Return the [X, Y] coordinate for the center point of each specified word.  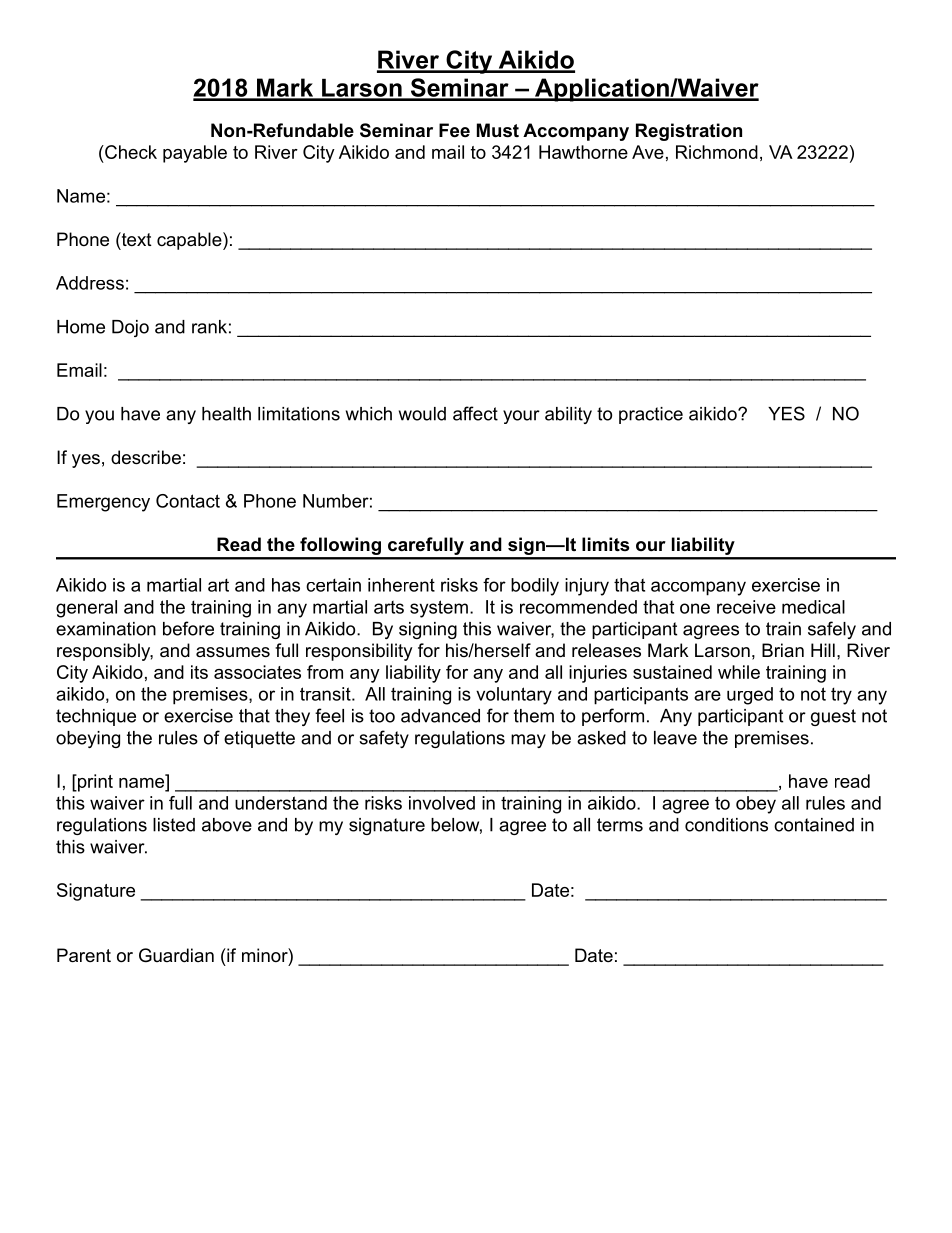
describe [146, 457]
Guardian [176, 955]
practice [651, 415]
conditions [726, 825]
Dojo [130, 328]
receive [746, 607]
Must [498, 130]
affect [475, 413]
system [439, 609]
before [188, 628]
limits [605, 544]
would [422, 414]
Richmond [717, 152]
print [94, 783]
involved [442, 803]
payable [195, 154]
